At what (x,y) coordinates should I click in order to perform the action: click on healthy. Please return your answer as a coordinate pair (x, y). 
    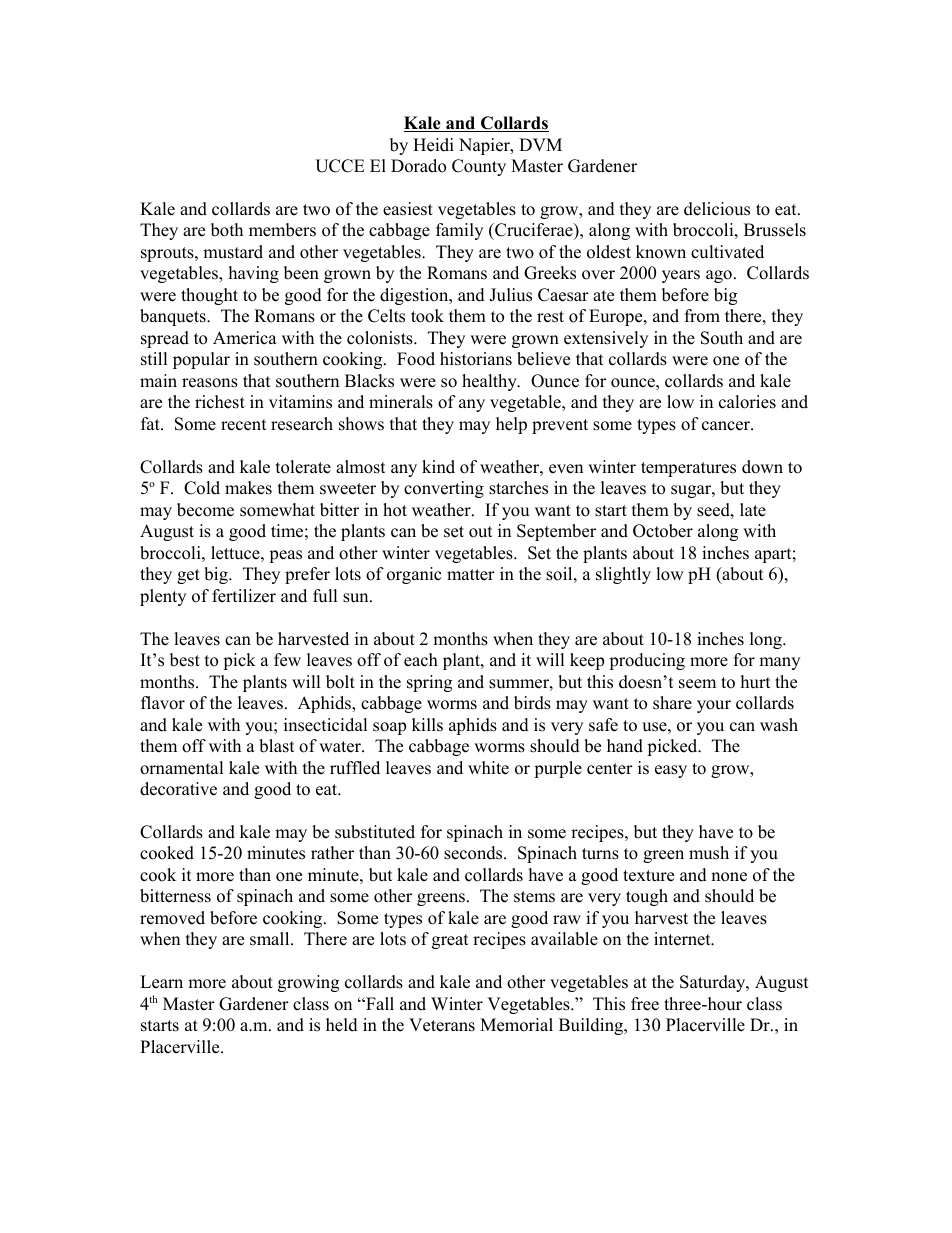
    Looking at the image, I should click on (490, 382).
